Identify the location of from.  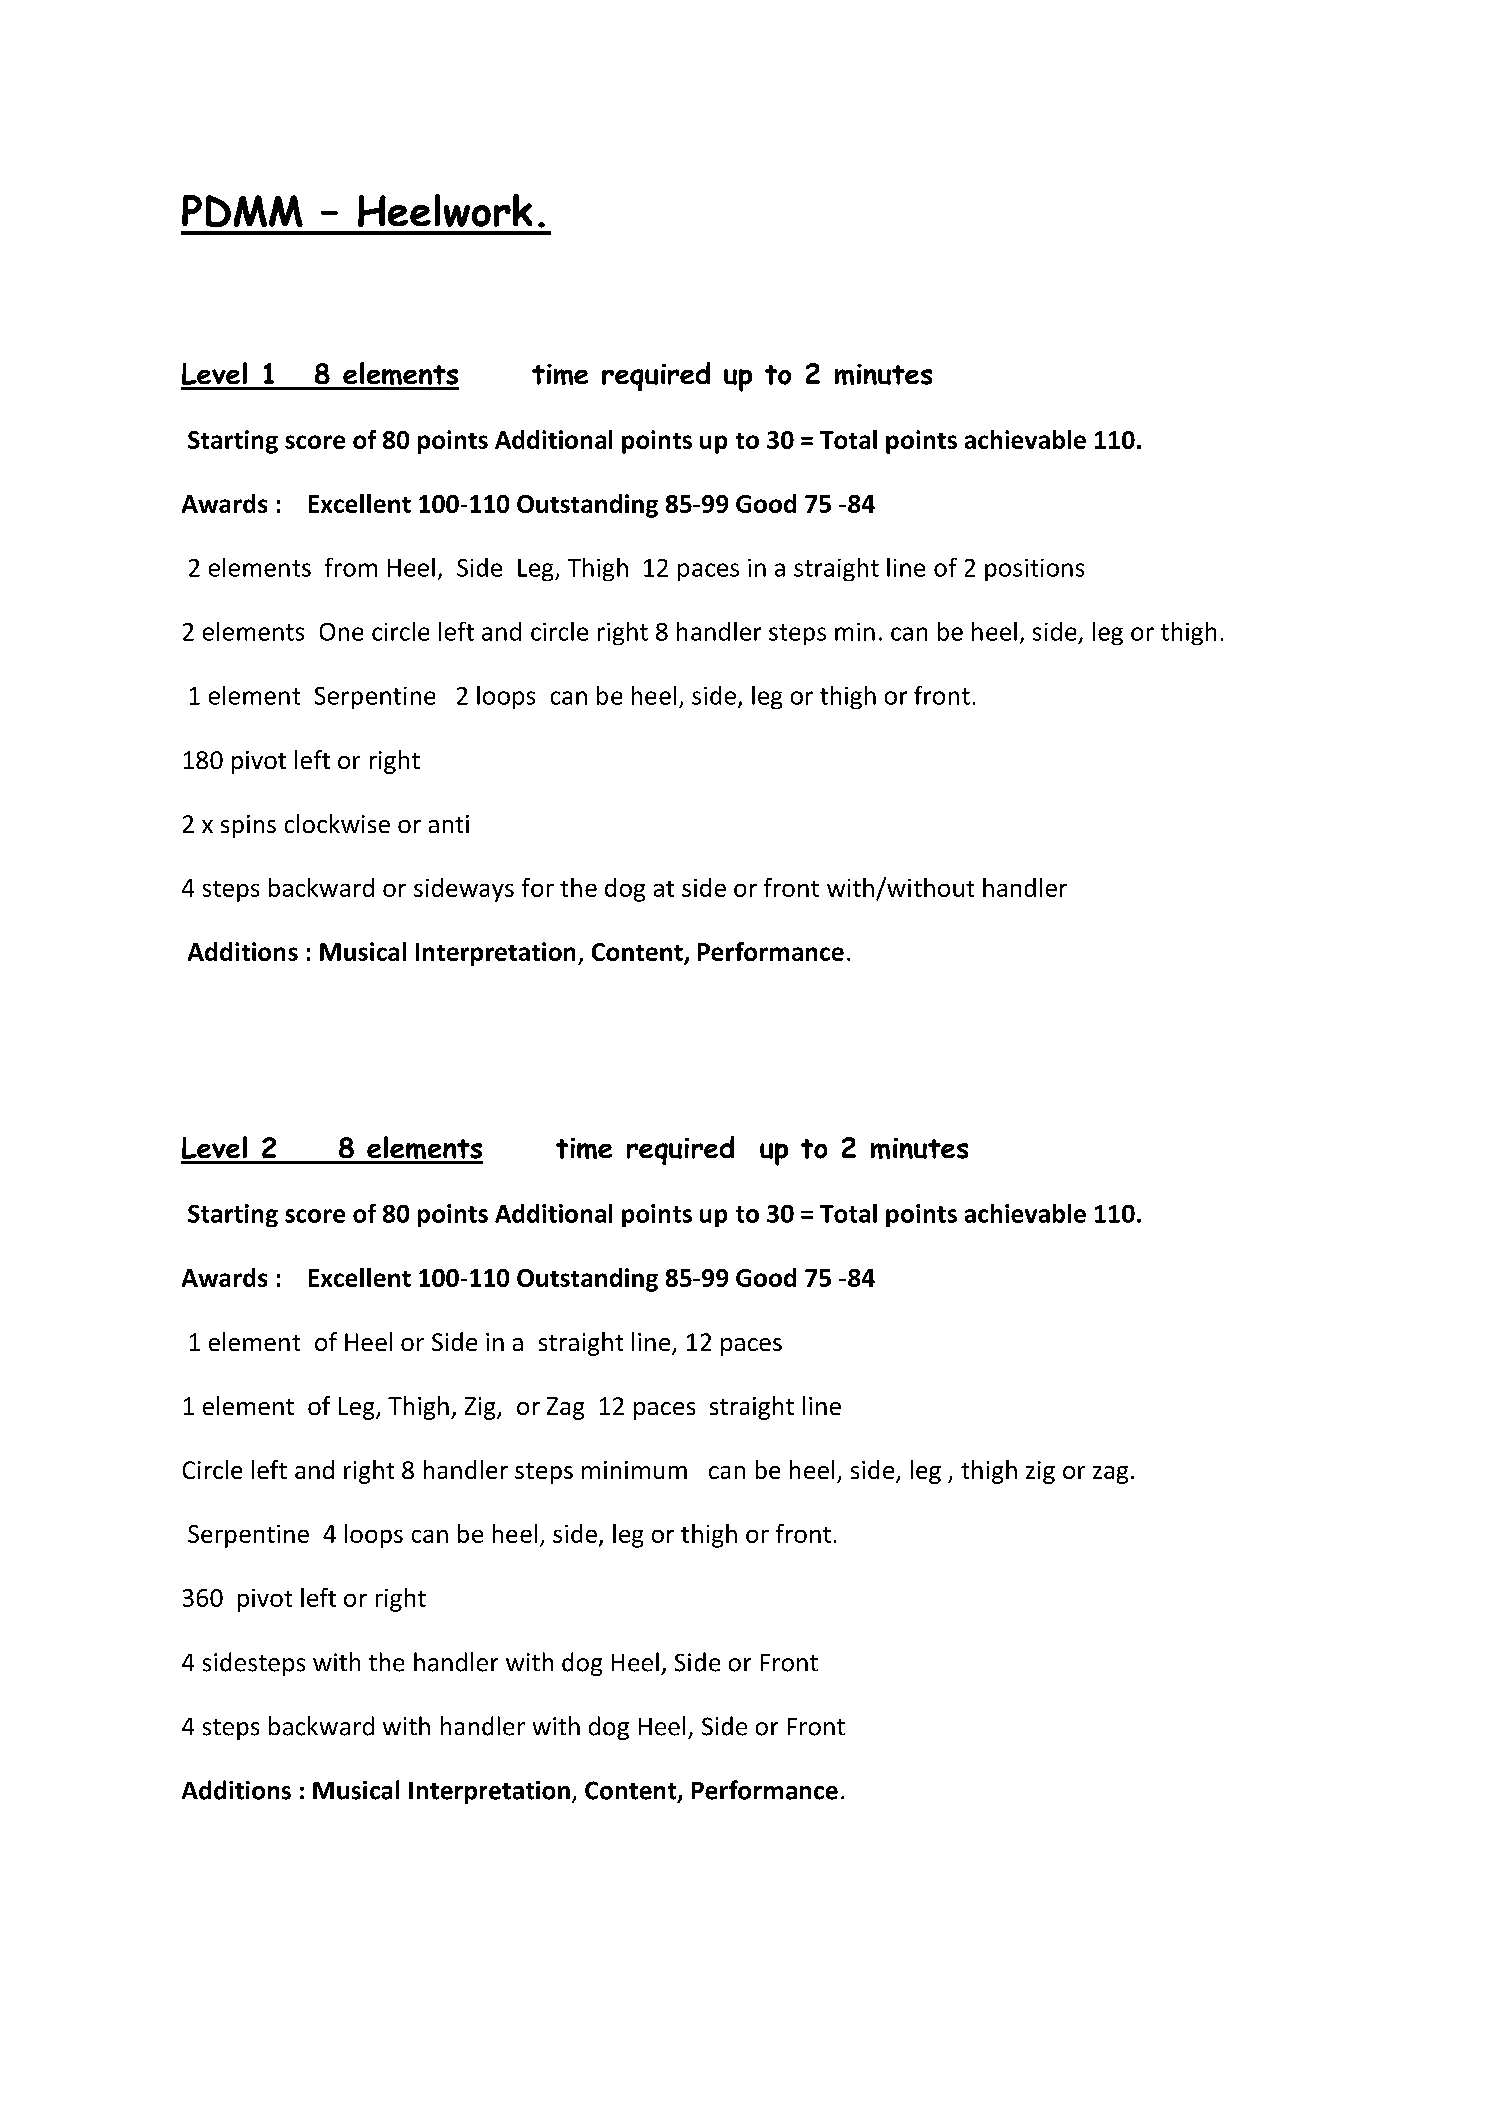
(351, 567).
